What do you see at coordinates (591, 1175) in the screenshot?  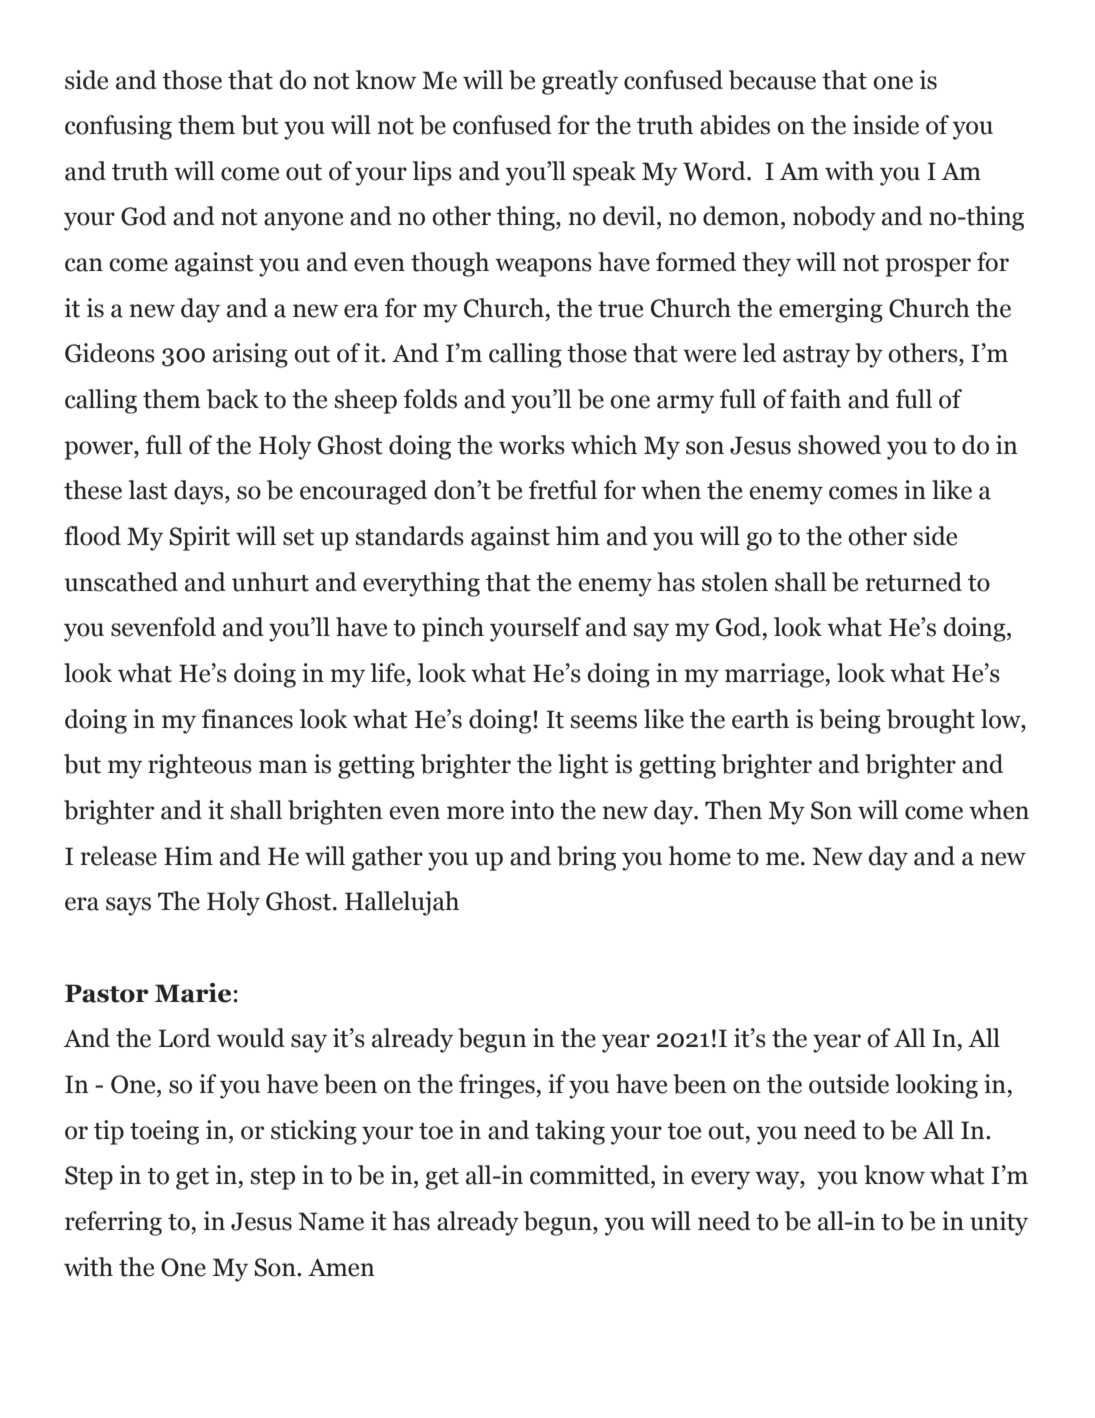 I see `committed` at bounding box center [591, 1175].
